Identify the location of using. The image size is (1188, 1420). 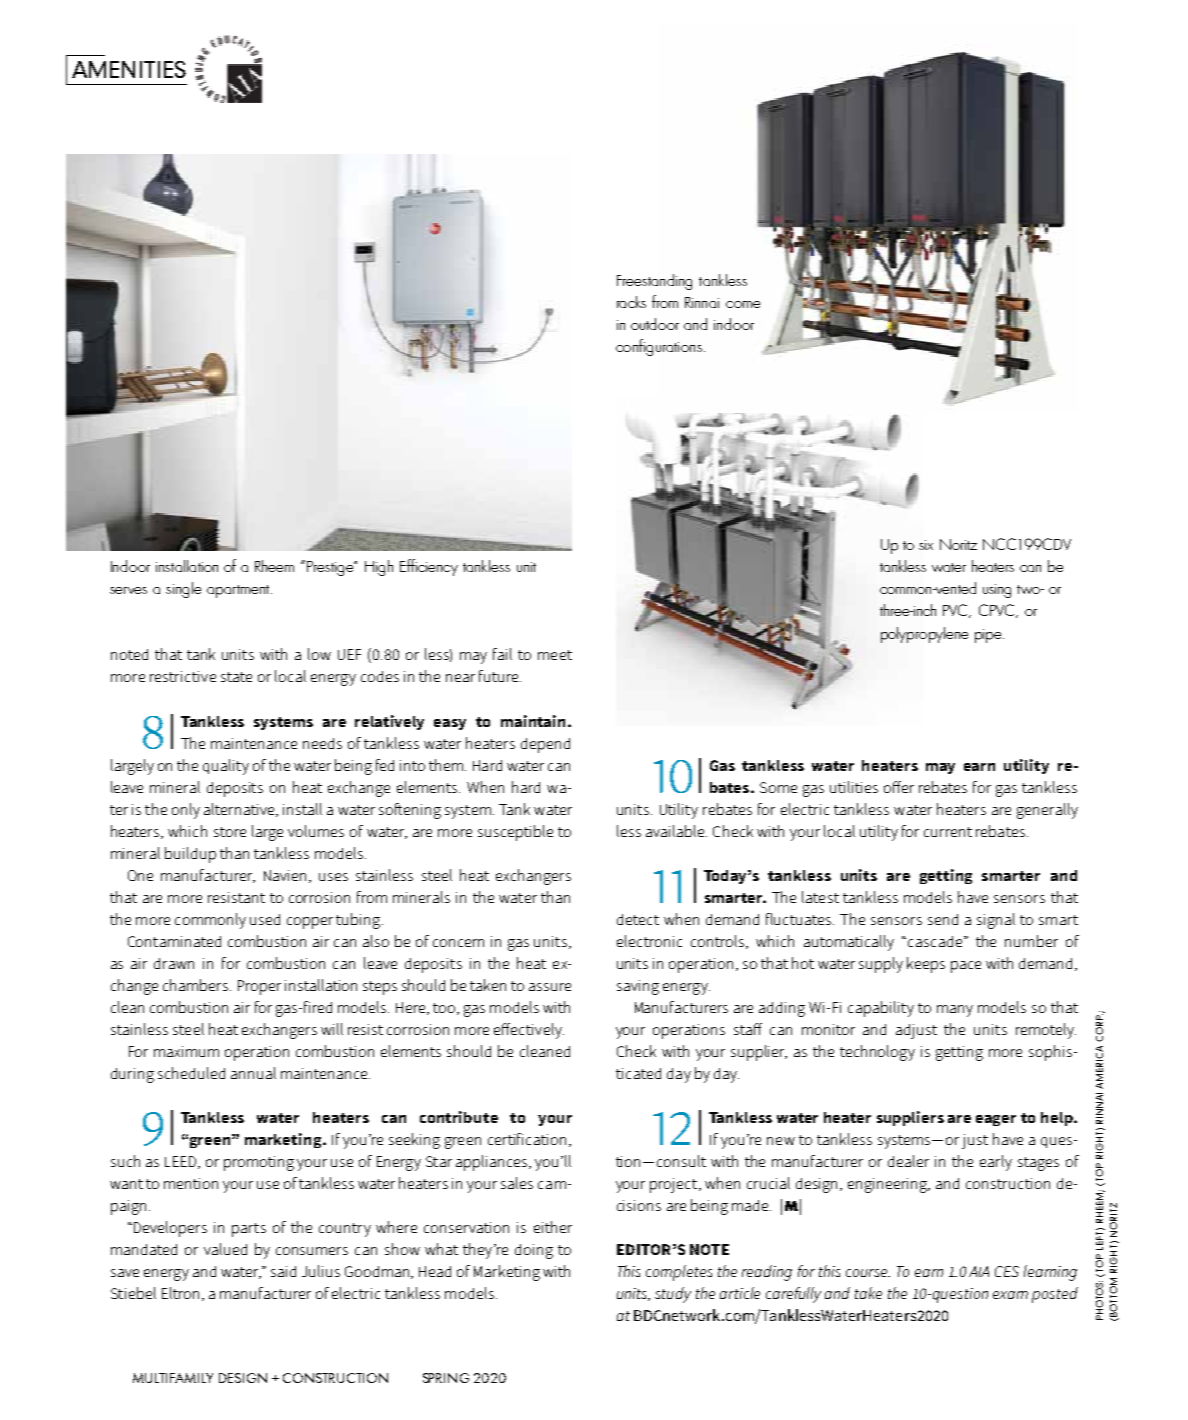
(997, 591).
